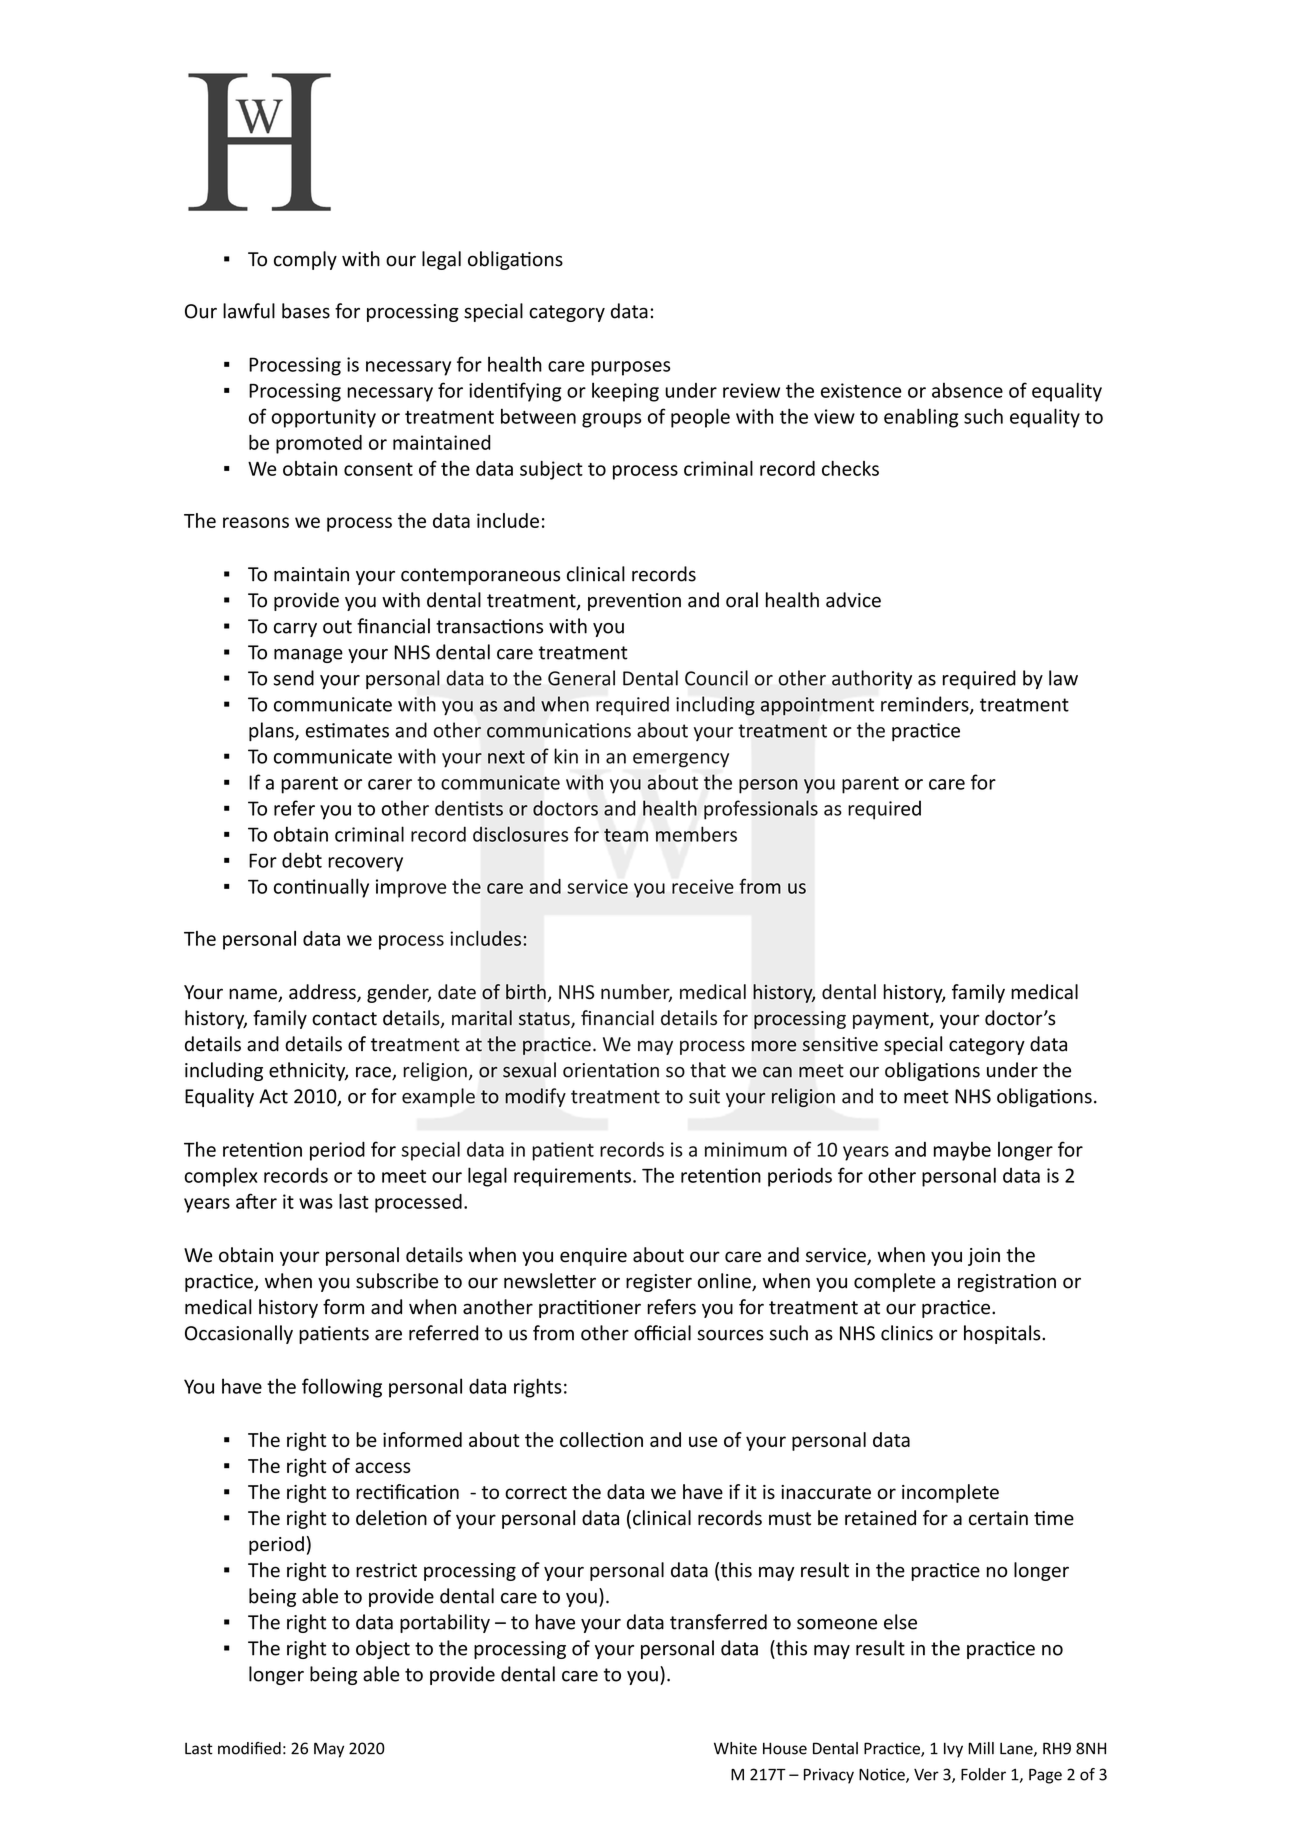 This image has height=1827, width=1291. I want to click on absence, so click(967, 390).
